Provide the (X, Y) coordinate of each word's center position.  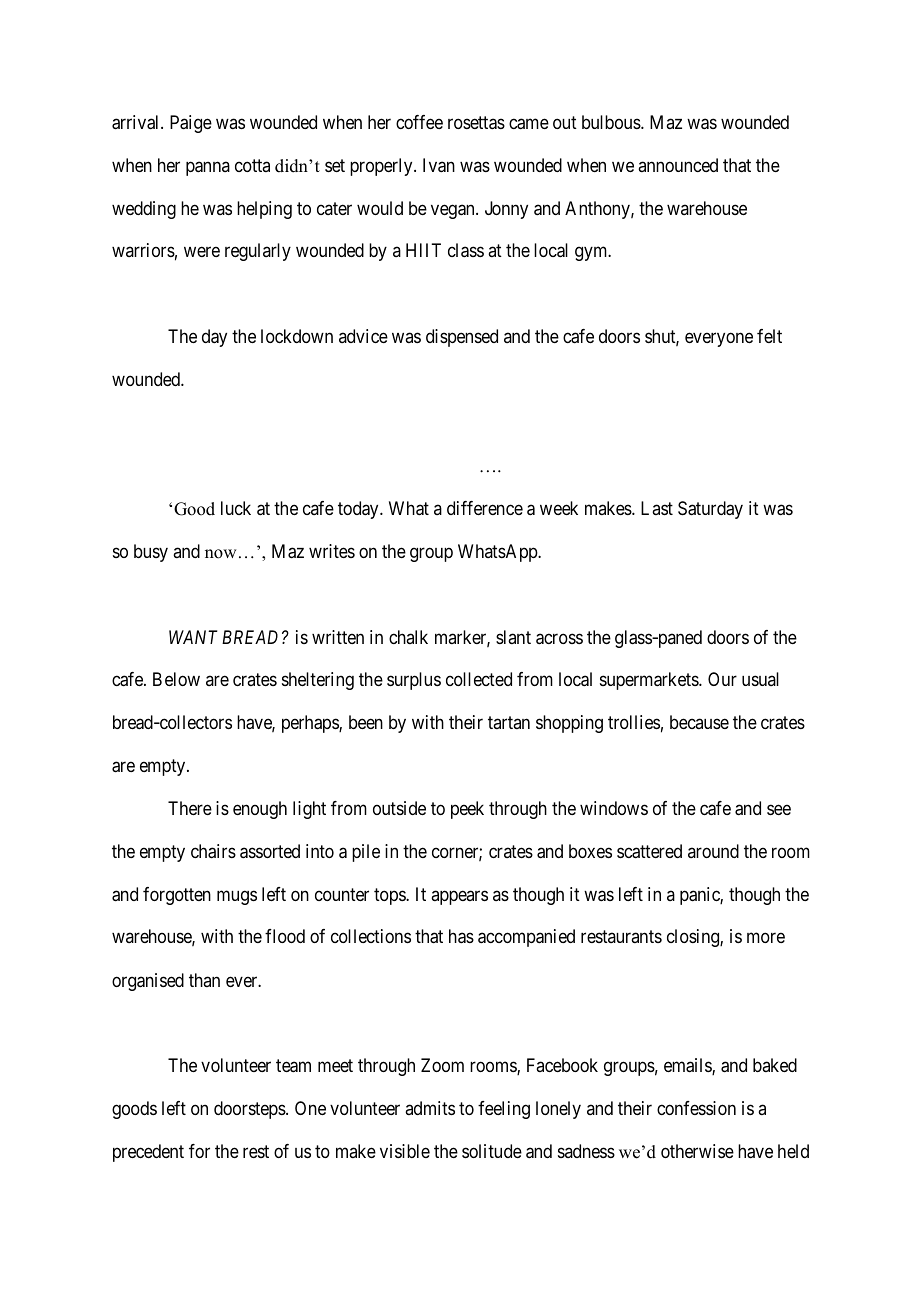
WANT (193, 637)
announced (678, 165)
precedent (148, 1153)
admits (430, 1108)
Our (722, 679)
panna (208, 168)
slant (513, 637)
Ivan (439, 165)
